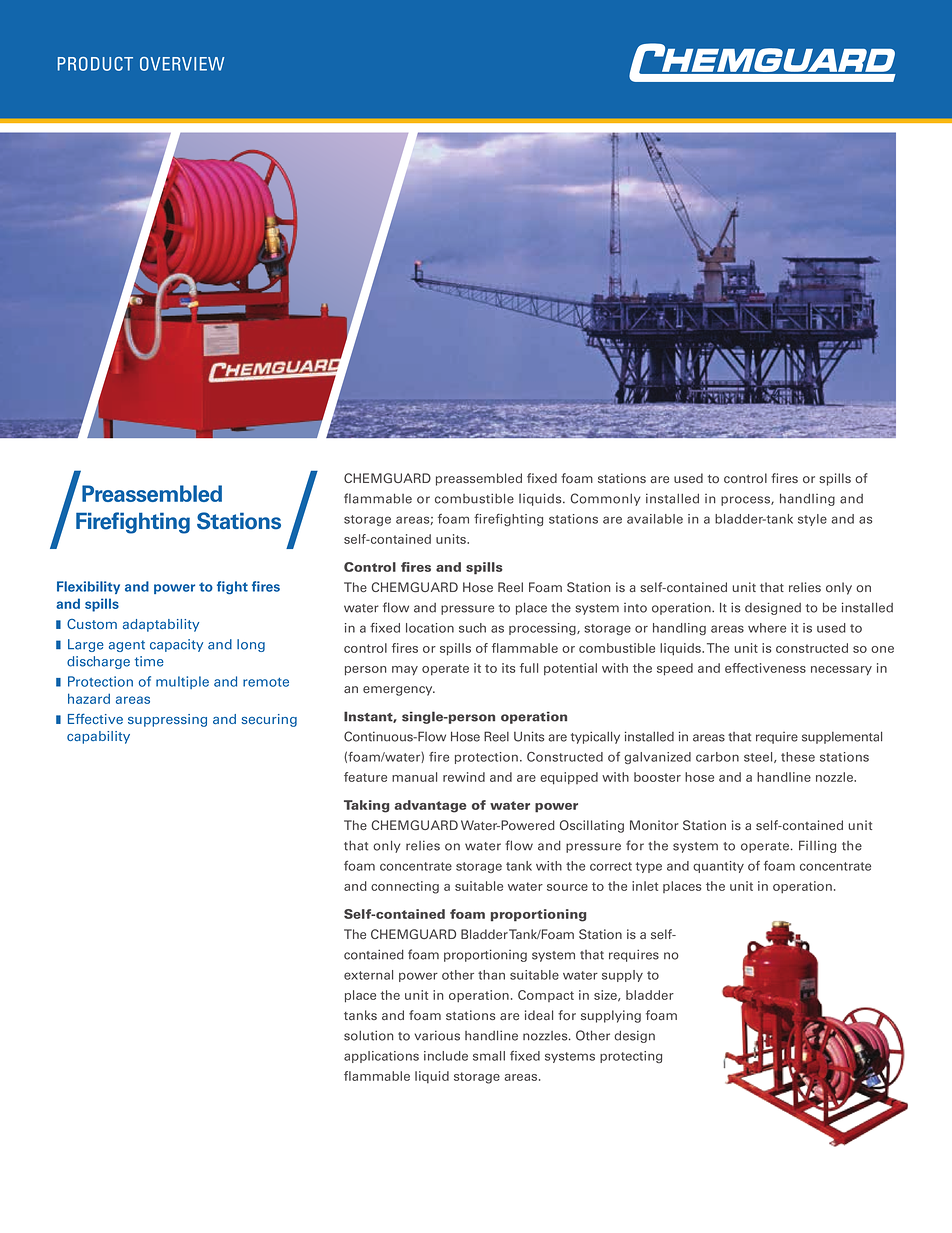 The height and width of the screenshot is (1233, 952). What do you see at coordinates (489, 1056) in the screenshot?
I see `small` at bounding box center [489, 1056].
